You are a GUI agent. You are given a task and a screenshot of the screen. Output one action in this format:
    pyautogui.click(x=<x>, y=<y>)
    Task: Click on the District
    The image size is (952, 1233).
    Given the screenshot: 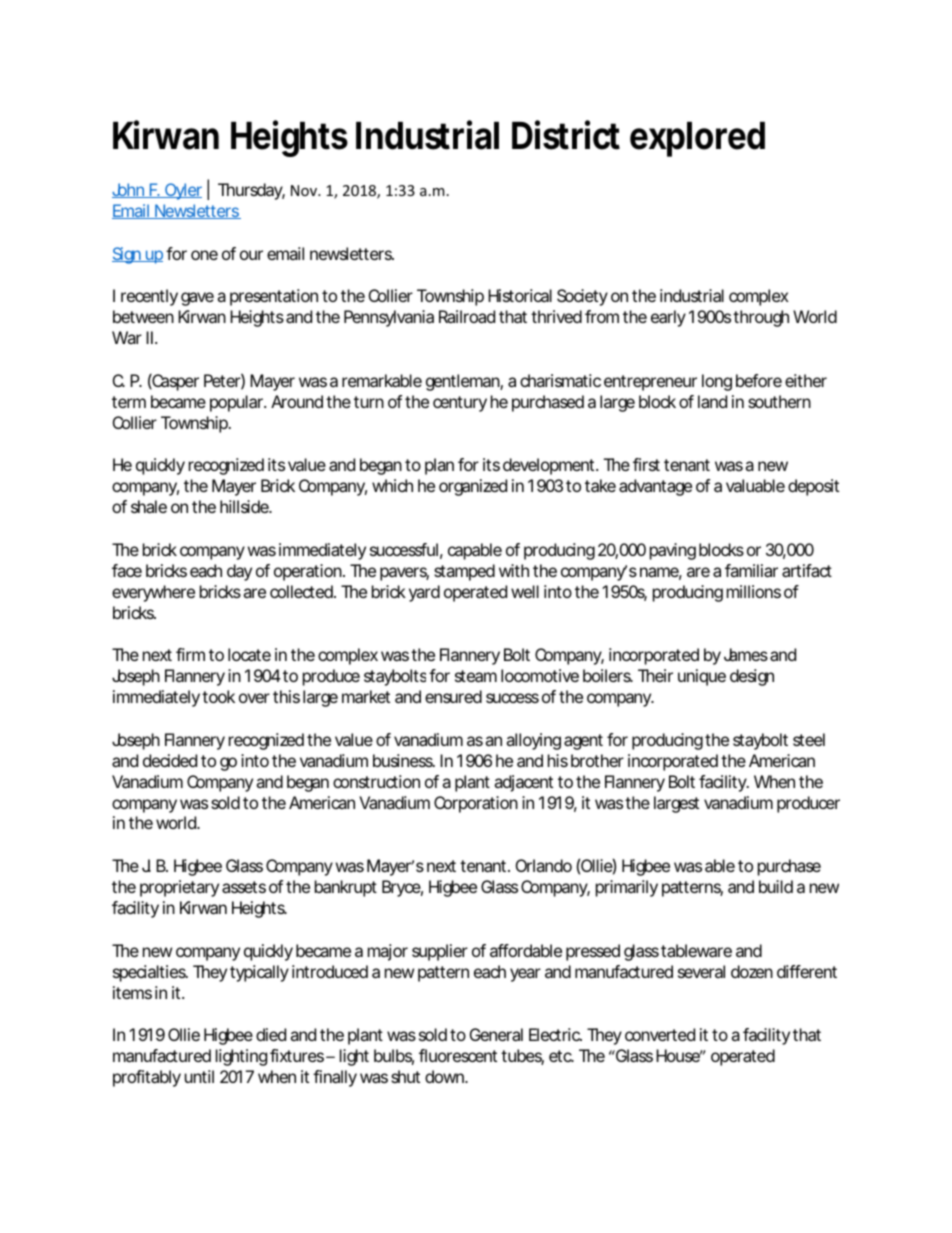 What is the action you would take?
    pyautogui.click(x=566, y=135)
